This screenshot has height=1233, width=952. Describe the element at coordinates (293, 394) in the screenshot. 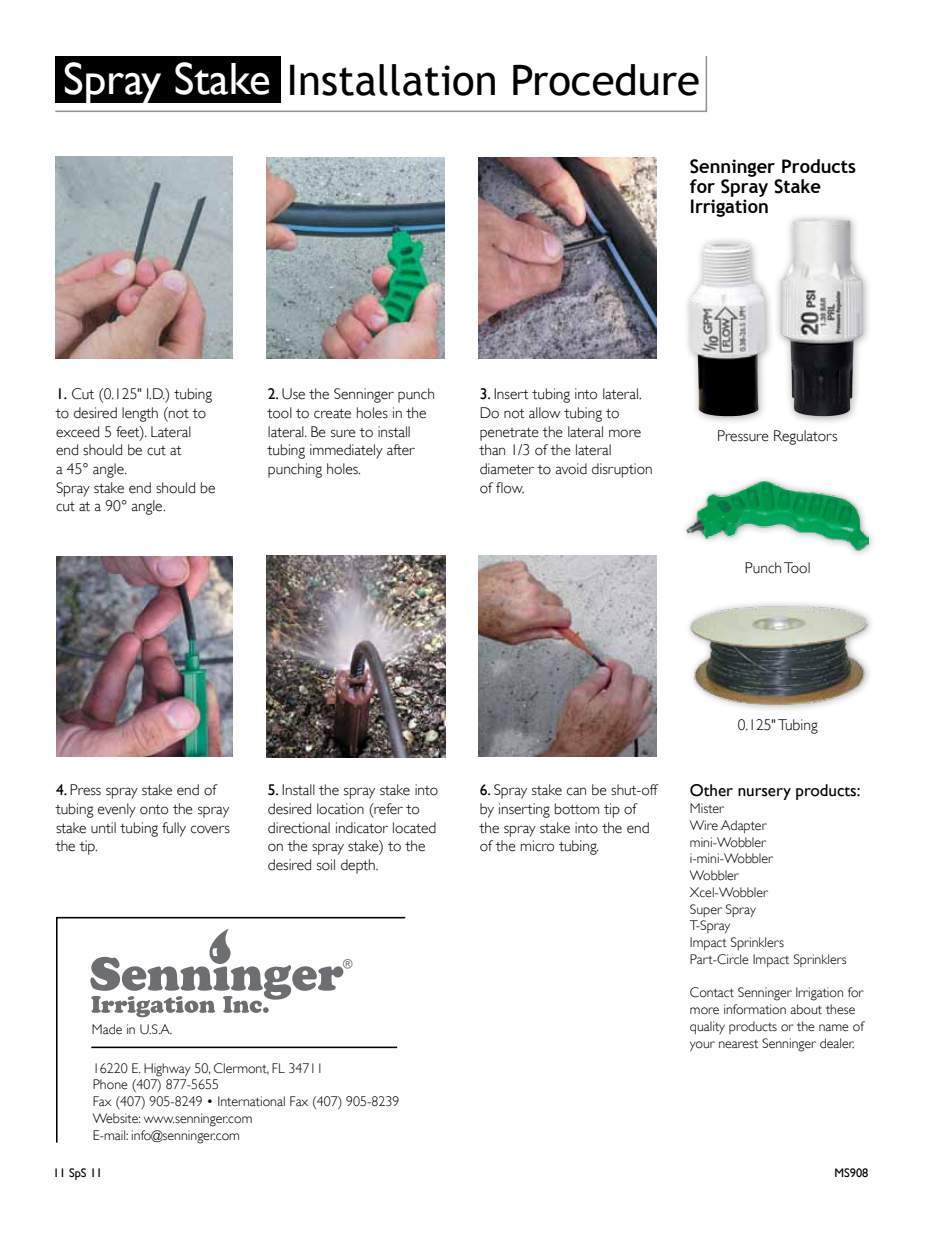

I see `Use` at that location.
